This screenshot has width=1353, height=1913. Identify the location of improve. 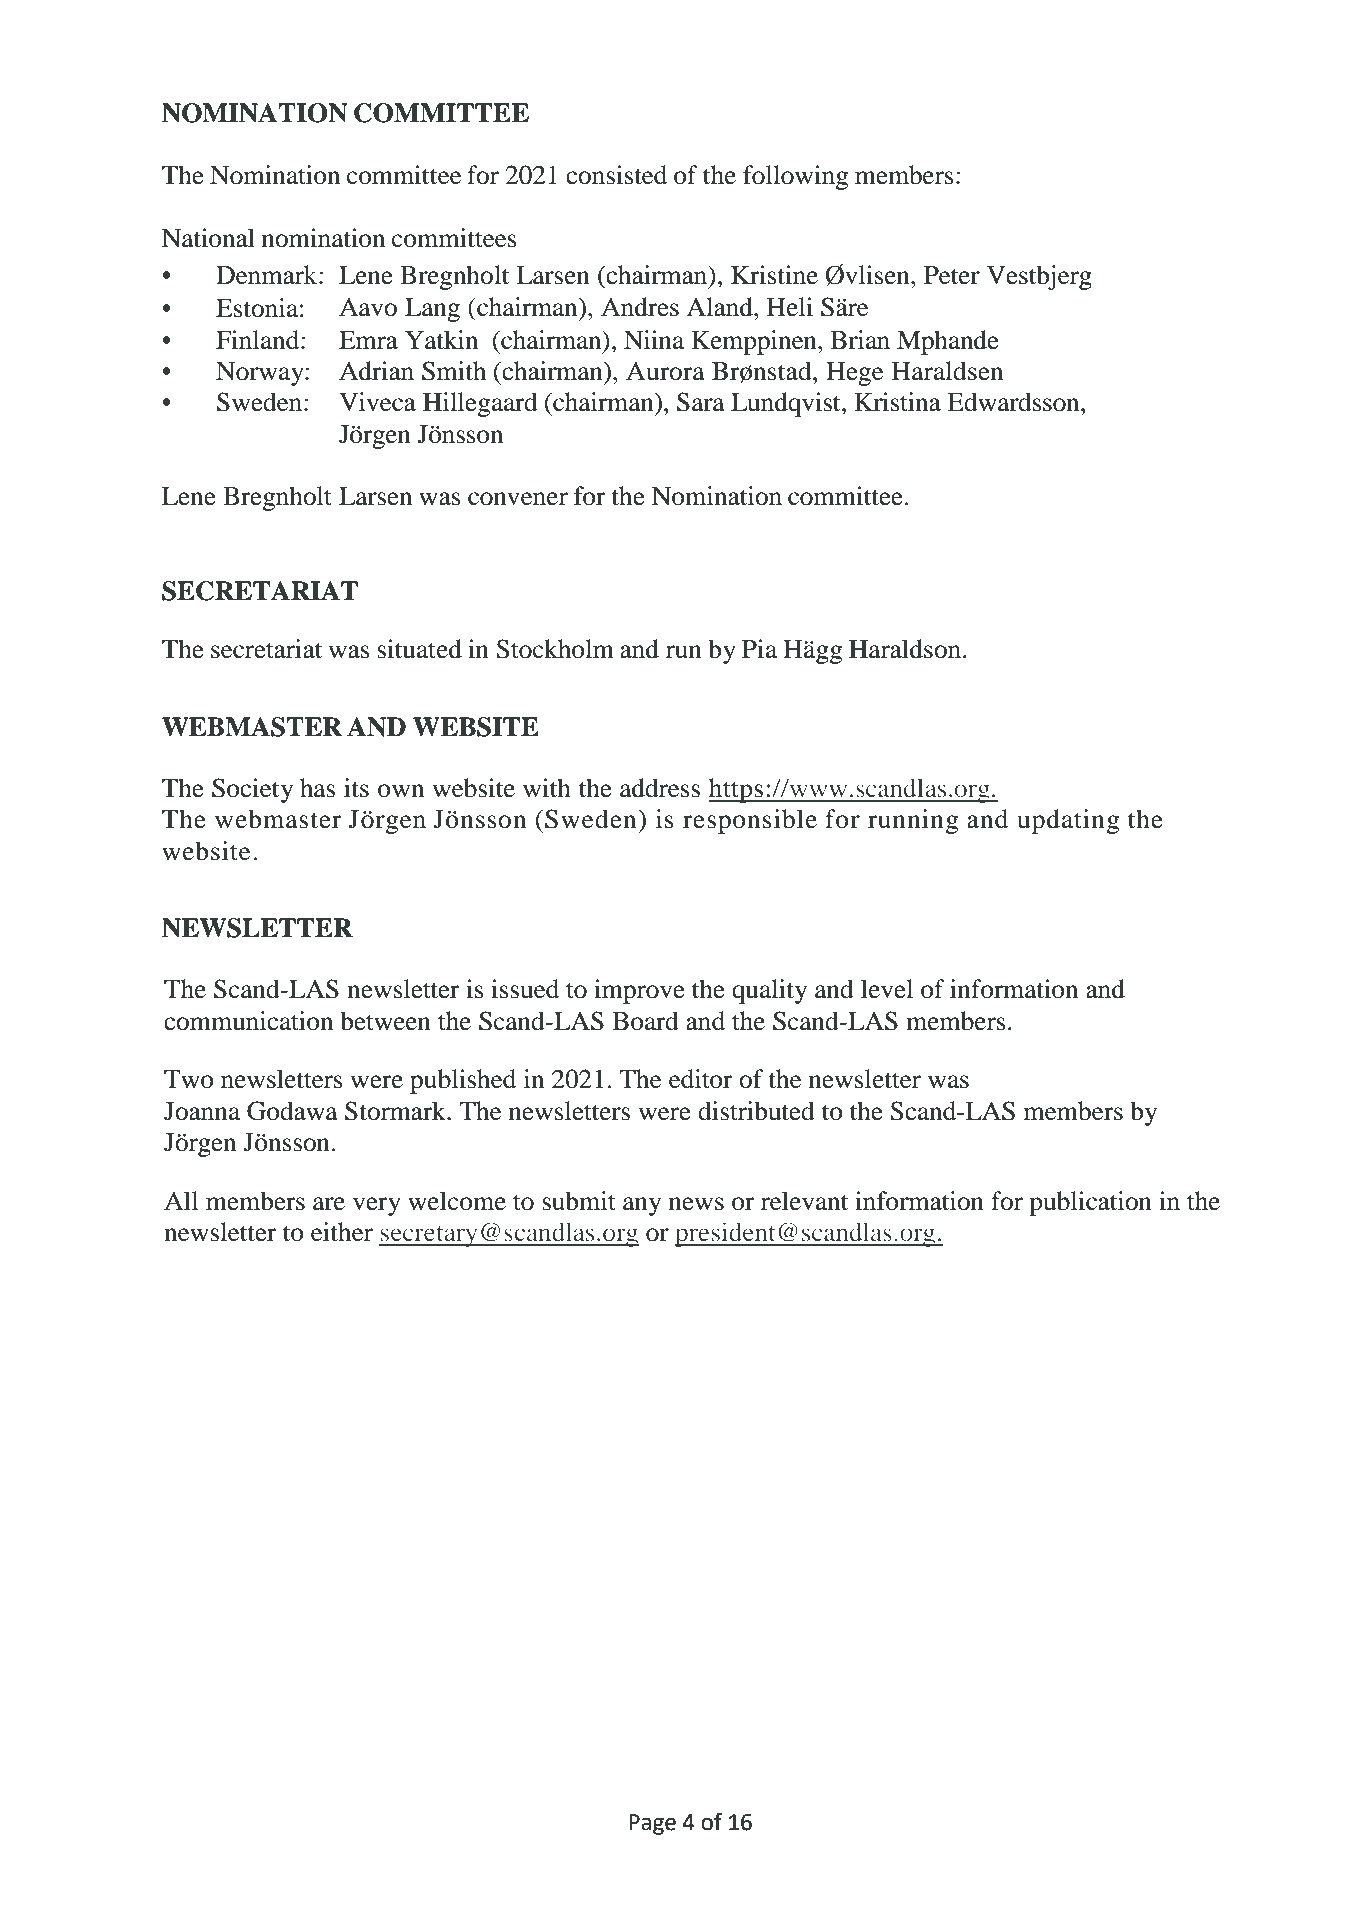
(639, 991).
